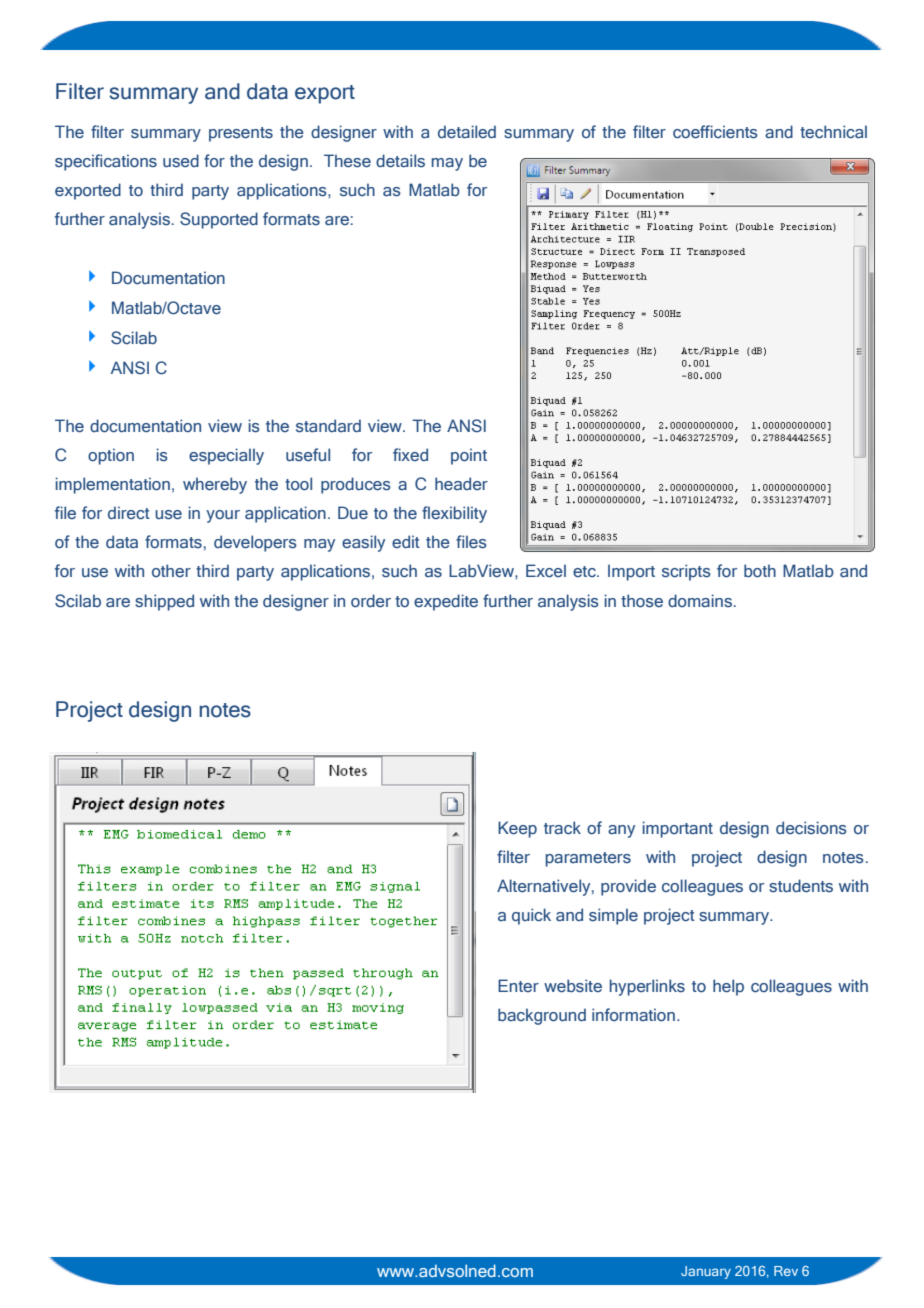 This document has height=1308, width=924. What do you see at coordinates (454, 514) in the document?
I see `flexibility` at bounding box center [454, 514].
